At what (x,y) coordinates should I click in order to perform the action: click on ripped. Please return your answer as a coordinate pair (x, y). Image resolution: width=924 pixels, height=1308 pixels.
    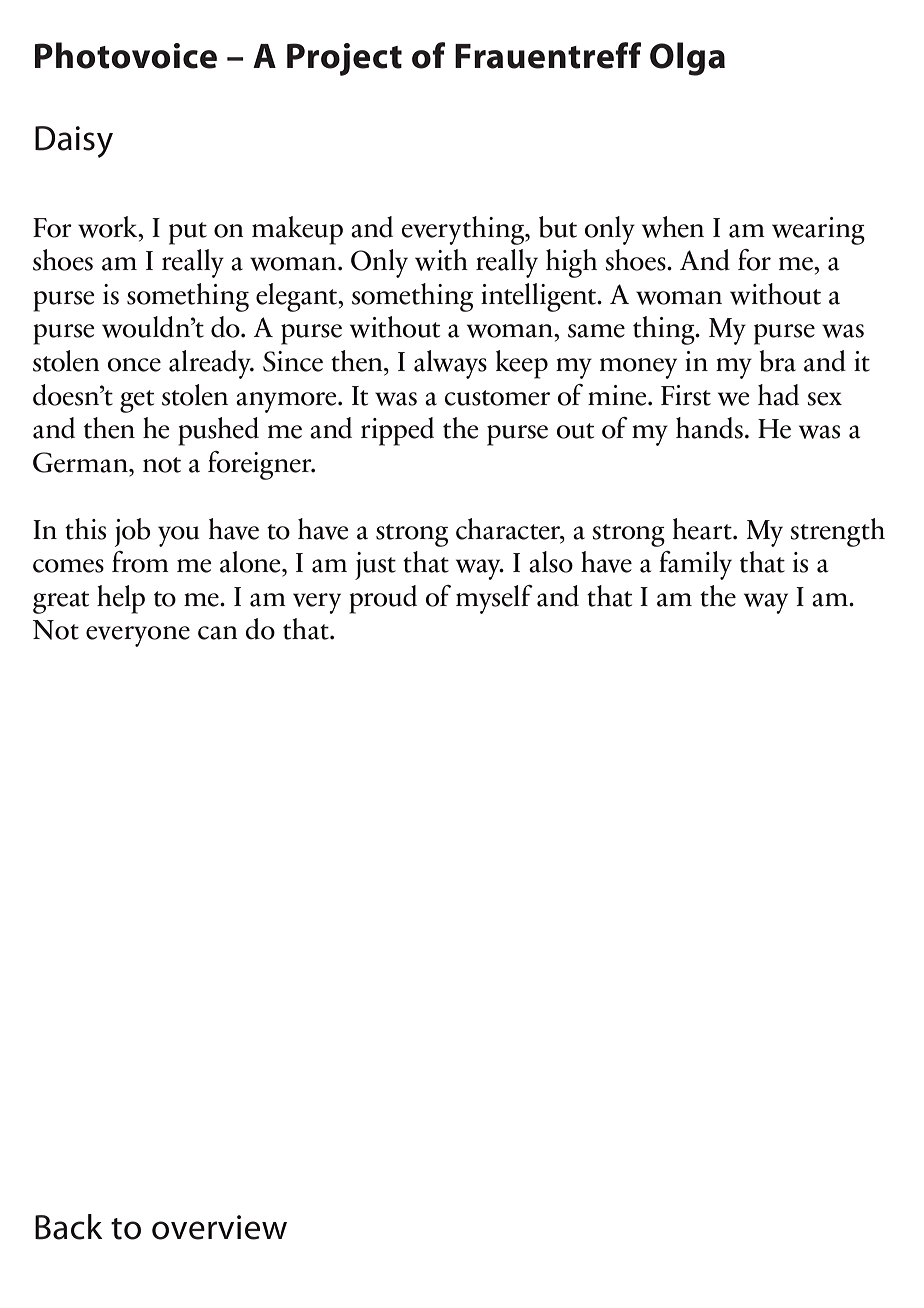
    Looking at the image, I should click on (397, 431).
